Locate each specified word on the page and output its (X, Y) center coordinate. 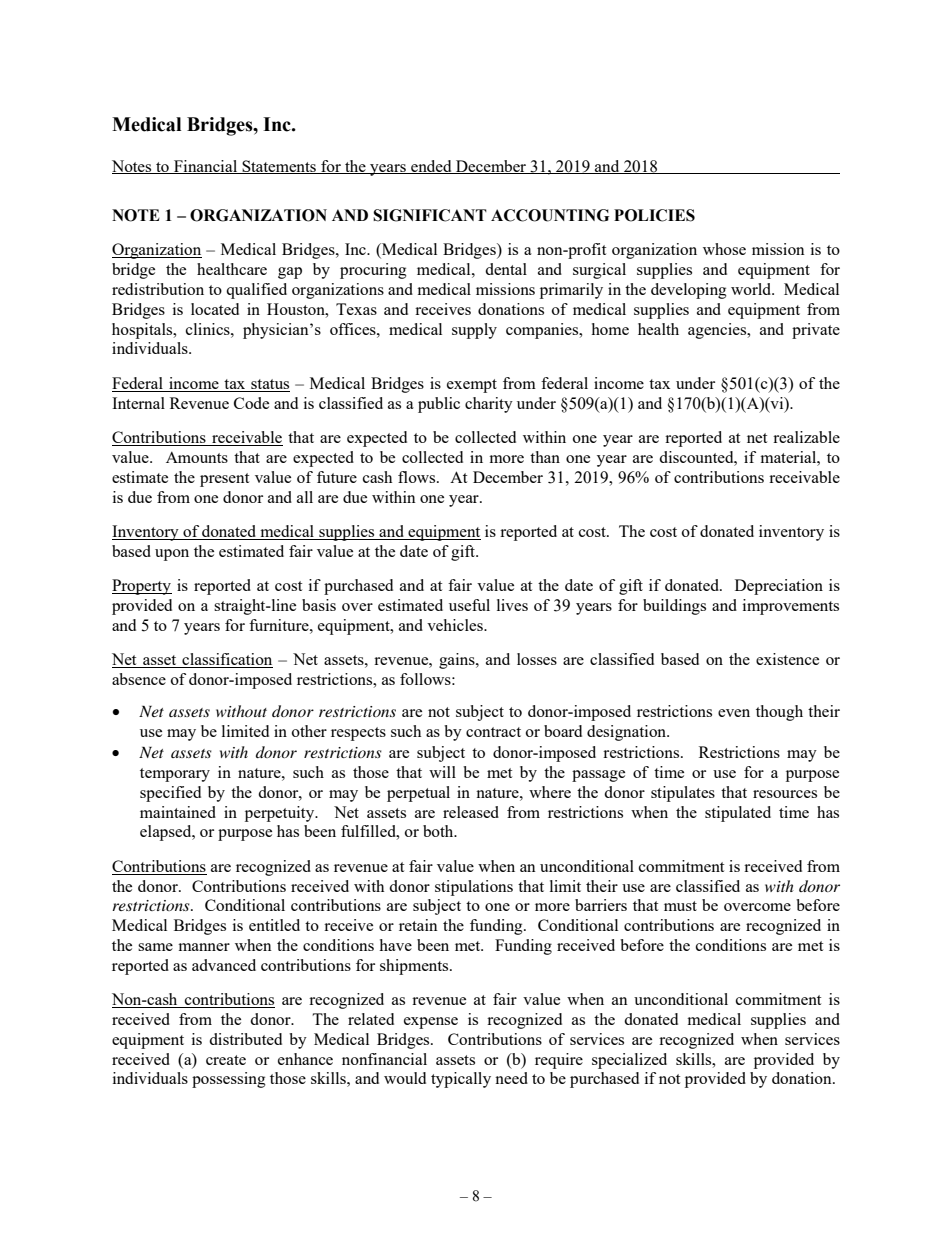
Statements (279, 167)
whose (724, 249)
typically (461, 1080)
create (226, 1060)
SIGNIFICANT (430, 215)
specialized (629, 1061)
